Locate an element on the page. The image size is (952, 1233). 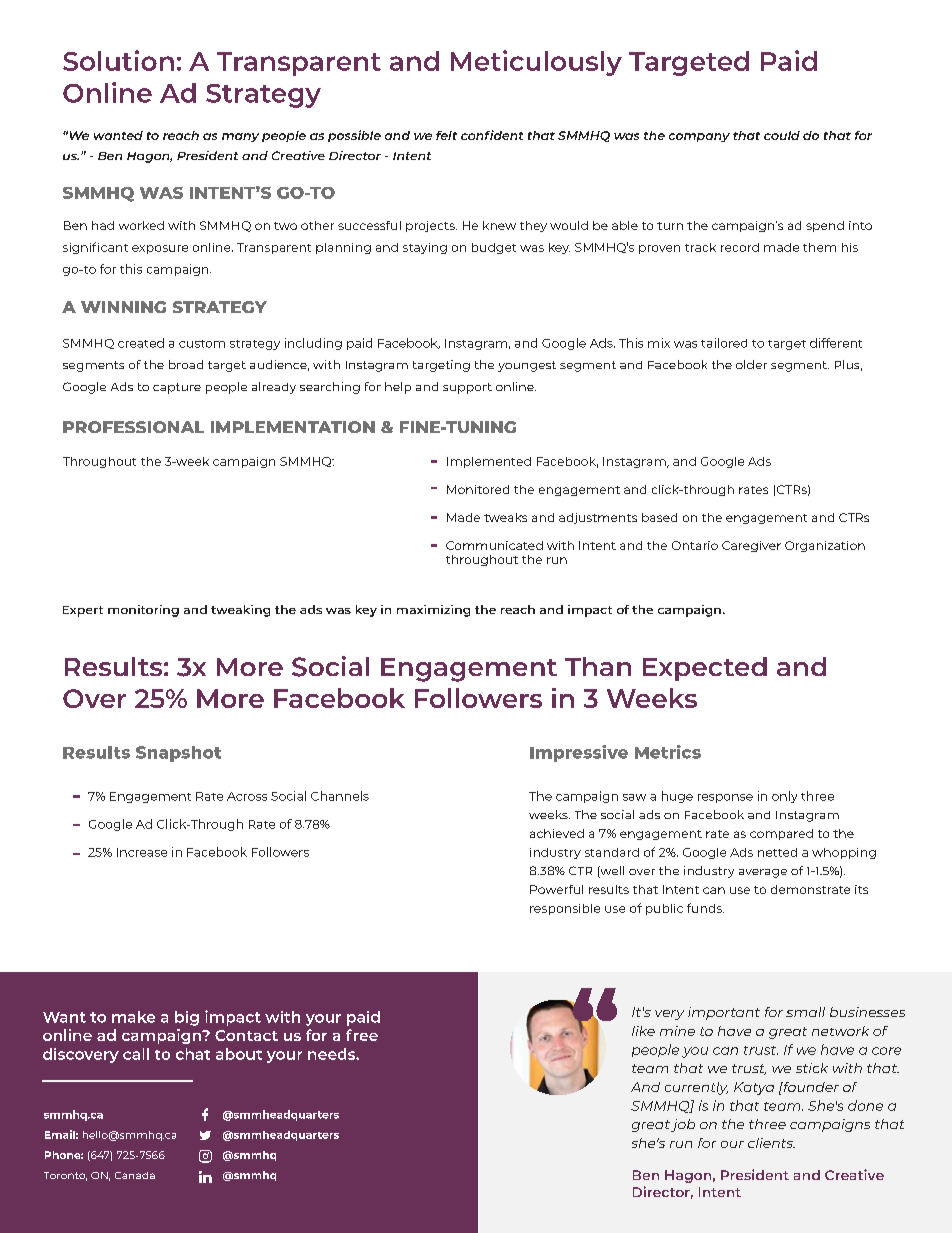
Canada is located at coordinates (135, 1175).
